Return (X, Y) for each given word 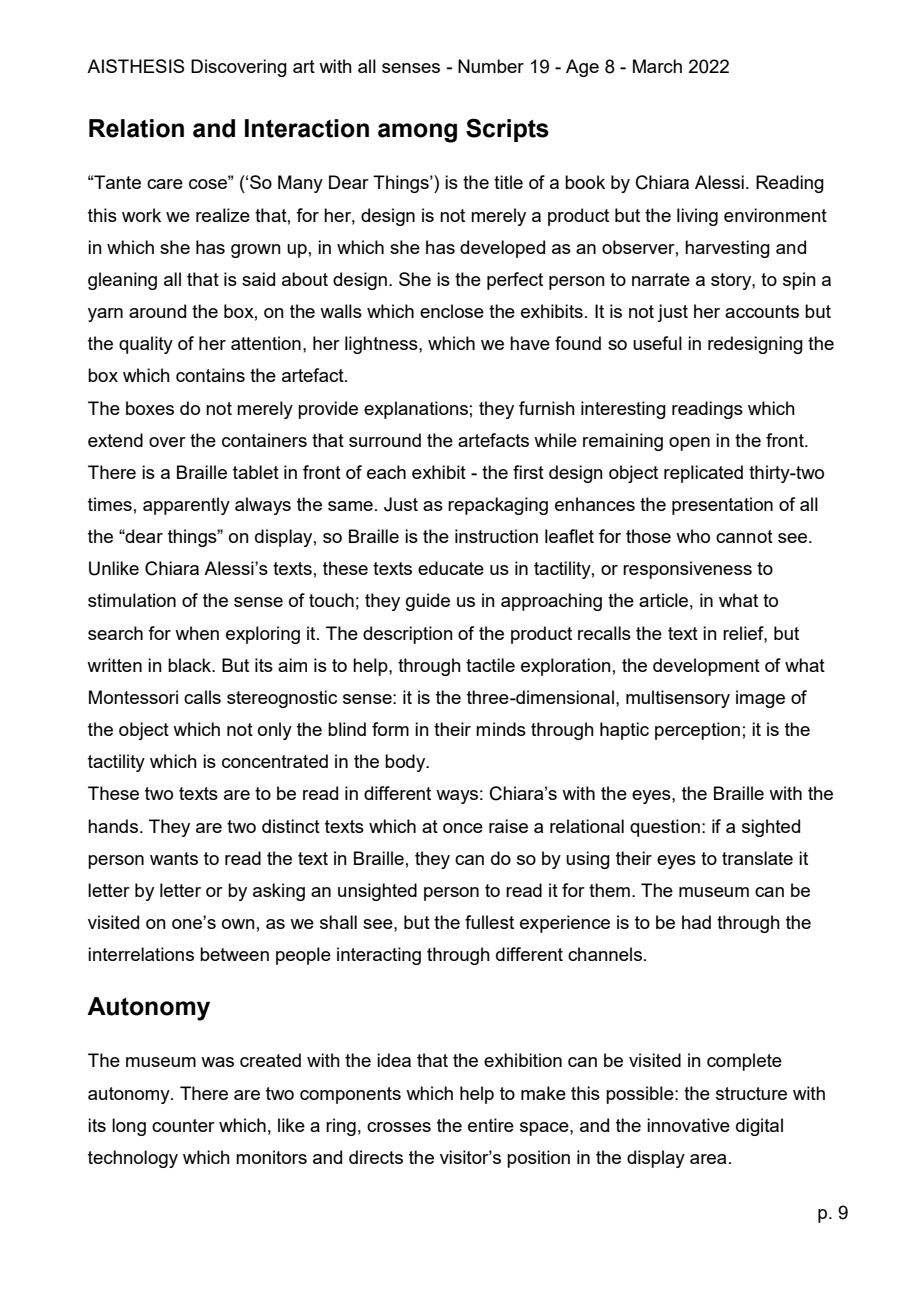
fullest (489, 922)
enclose (452, 311)
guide (428, 602)
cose (209, 183)
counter (183, 1125)
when (197, 633)
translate (757, 858)
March (657, 66)
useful (657, 343)
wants (174, 858)
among (417, 133)
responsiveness (687, 570)
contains (210, 375)
